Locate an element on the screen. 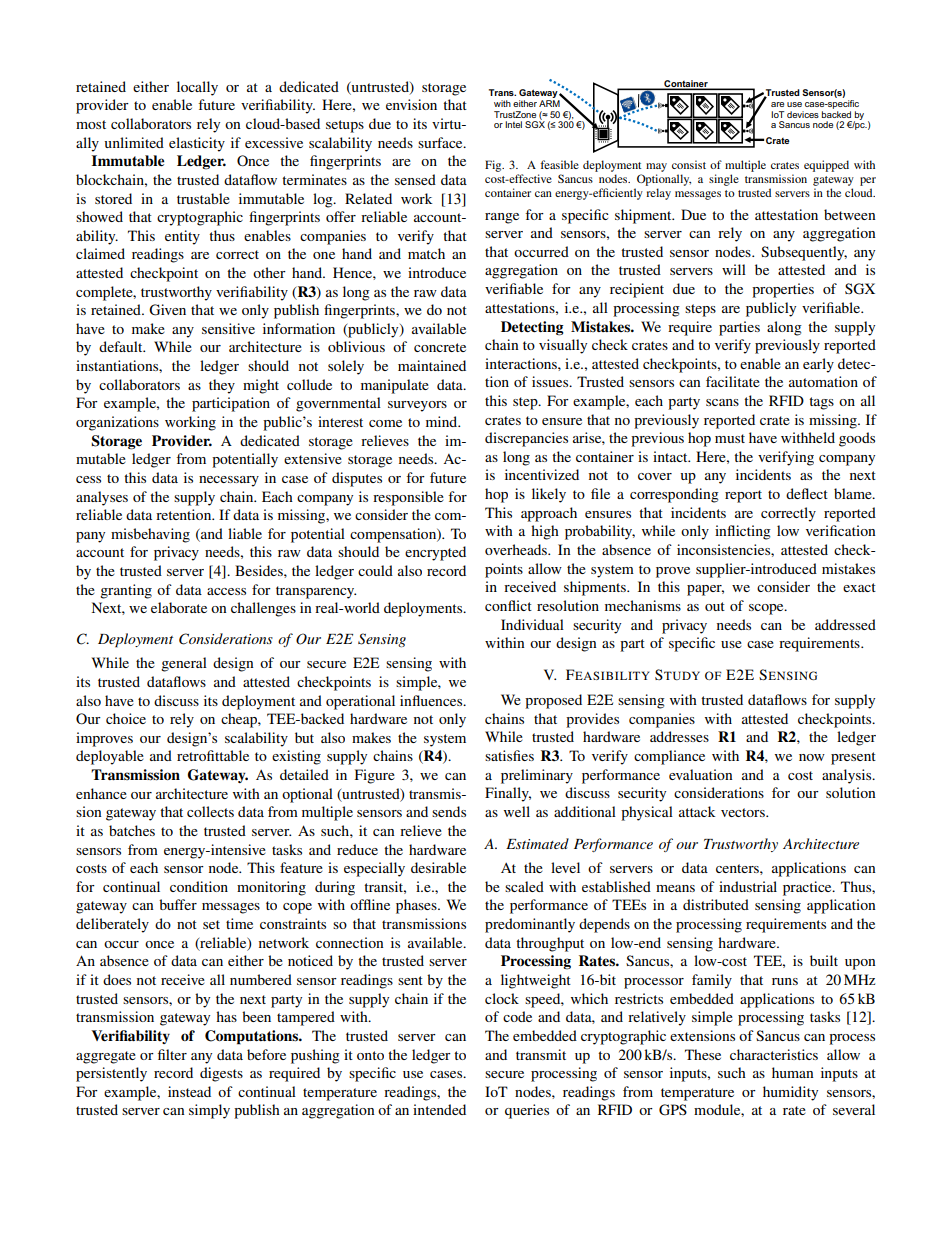  instead is located at coordinates (189, 1091).
